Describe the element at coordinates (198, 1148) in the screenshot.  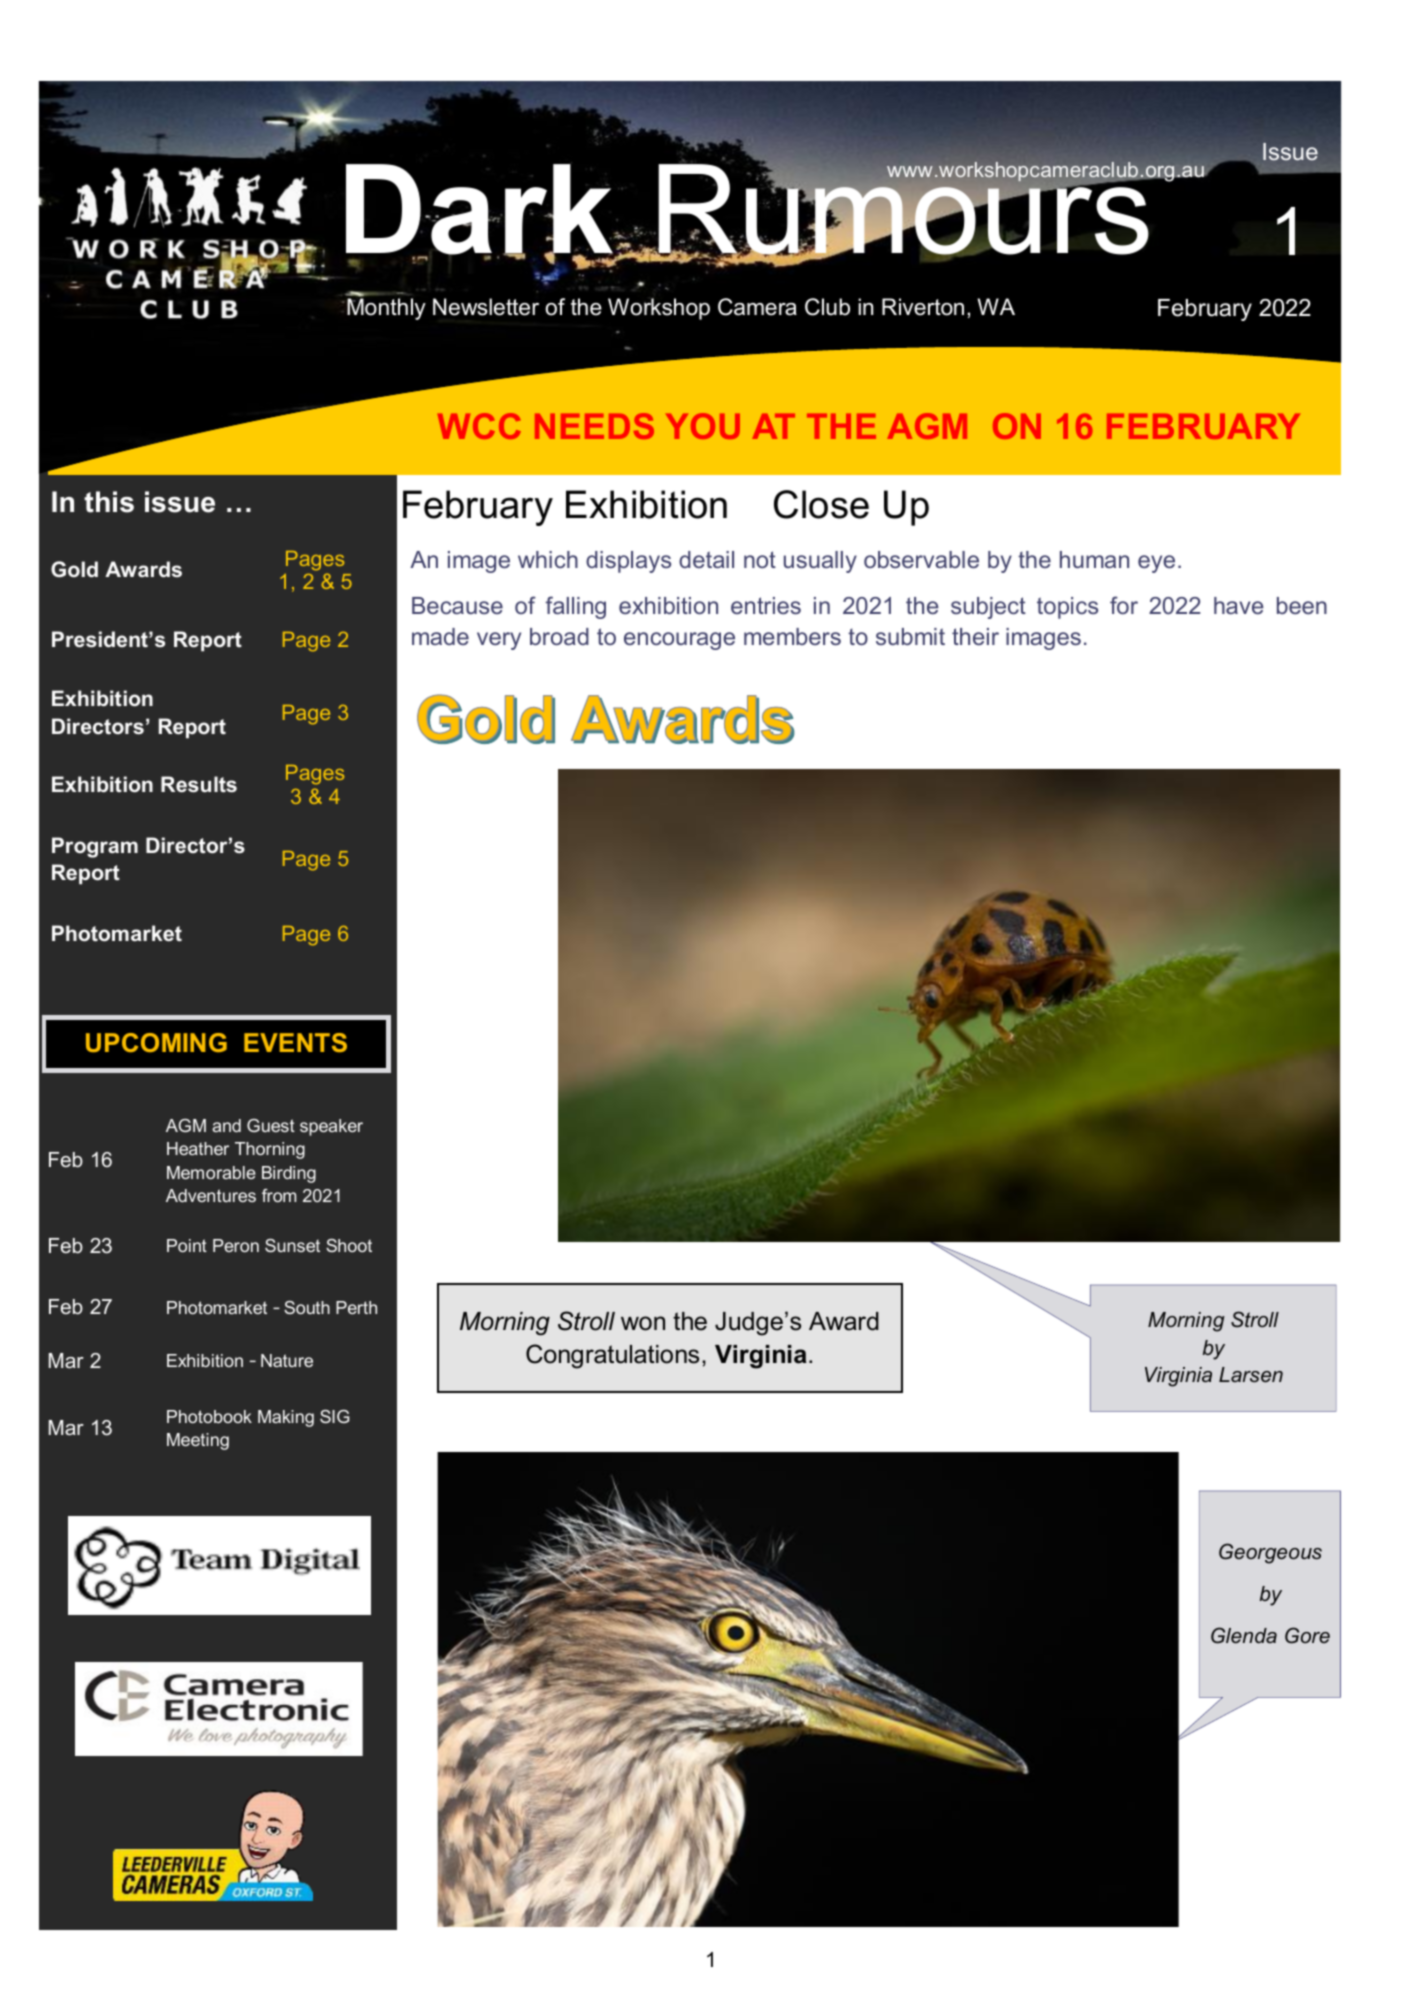
I see `Heather` at that location.
